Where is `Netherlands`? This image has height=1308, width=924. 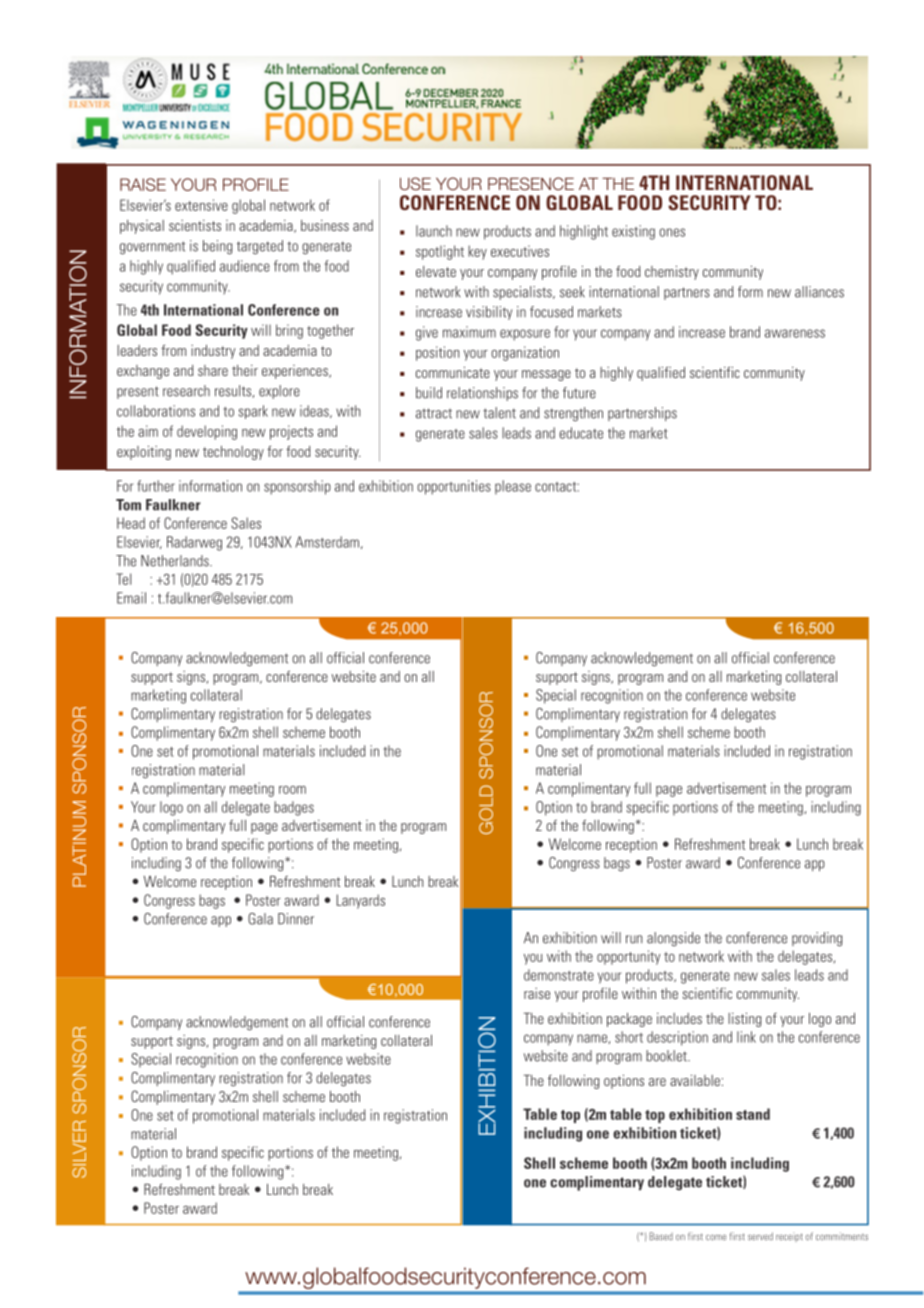
Netherlands is located at coordinates (176, 561).
